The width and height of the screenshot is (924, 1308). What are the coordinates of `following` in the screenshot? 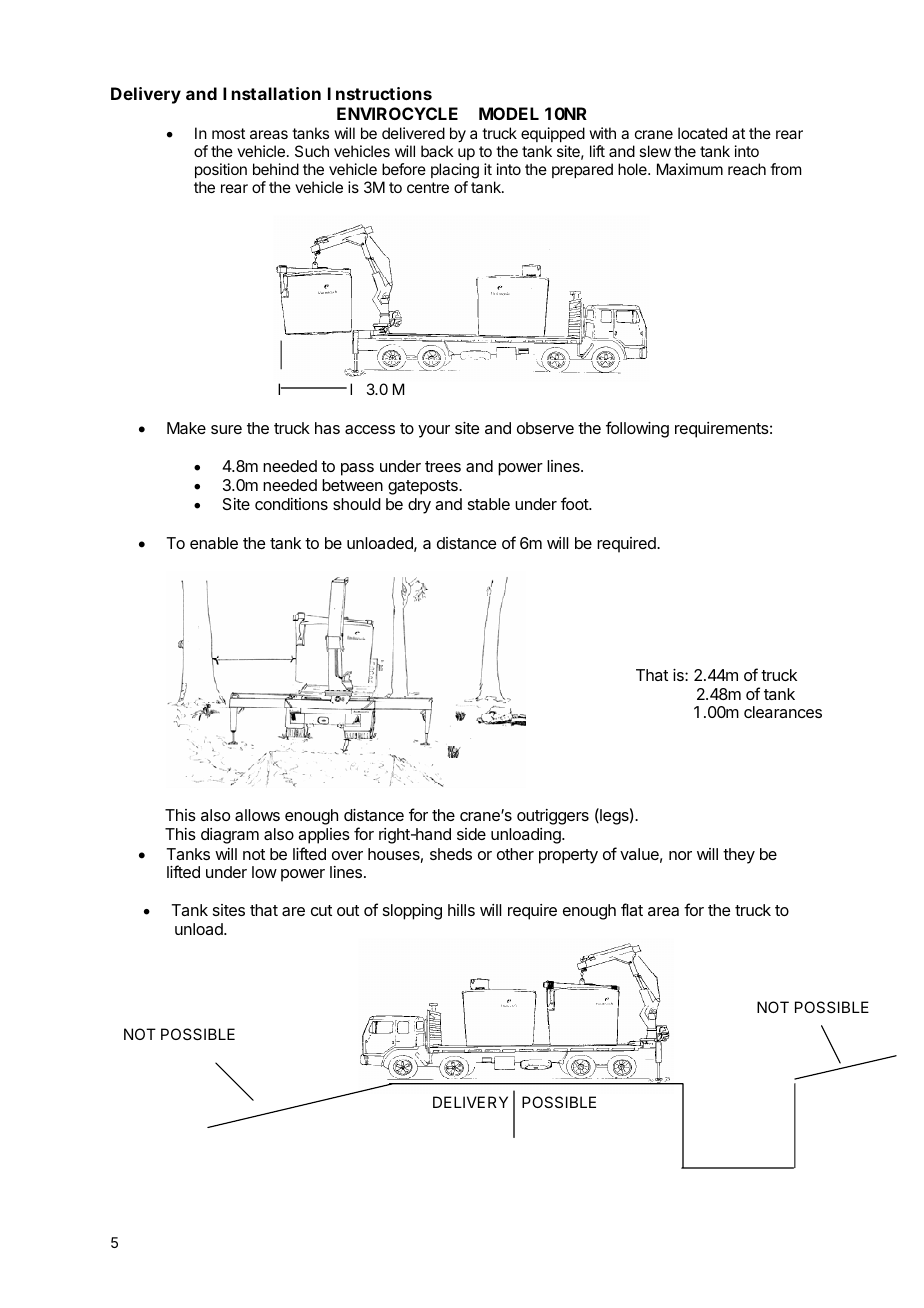 It's located at (637, 429).
